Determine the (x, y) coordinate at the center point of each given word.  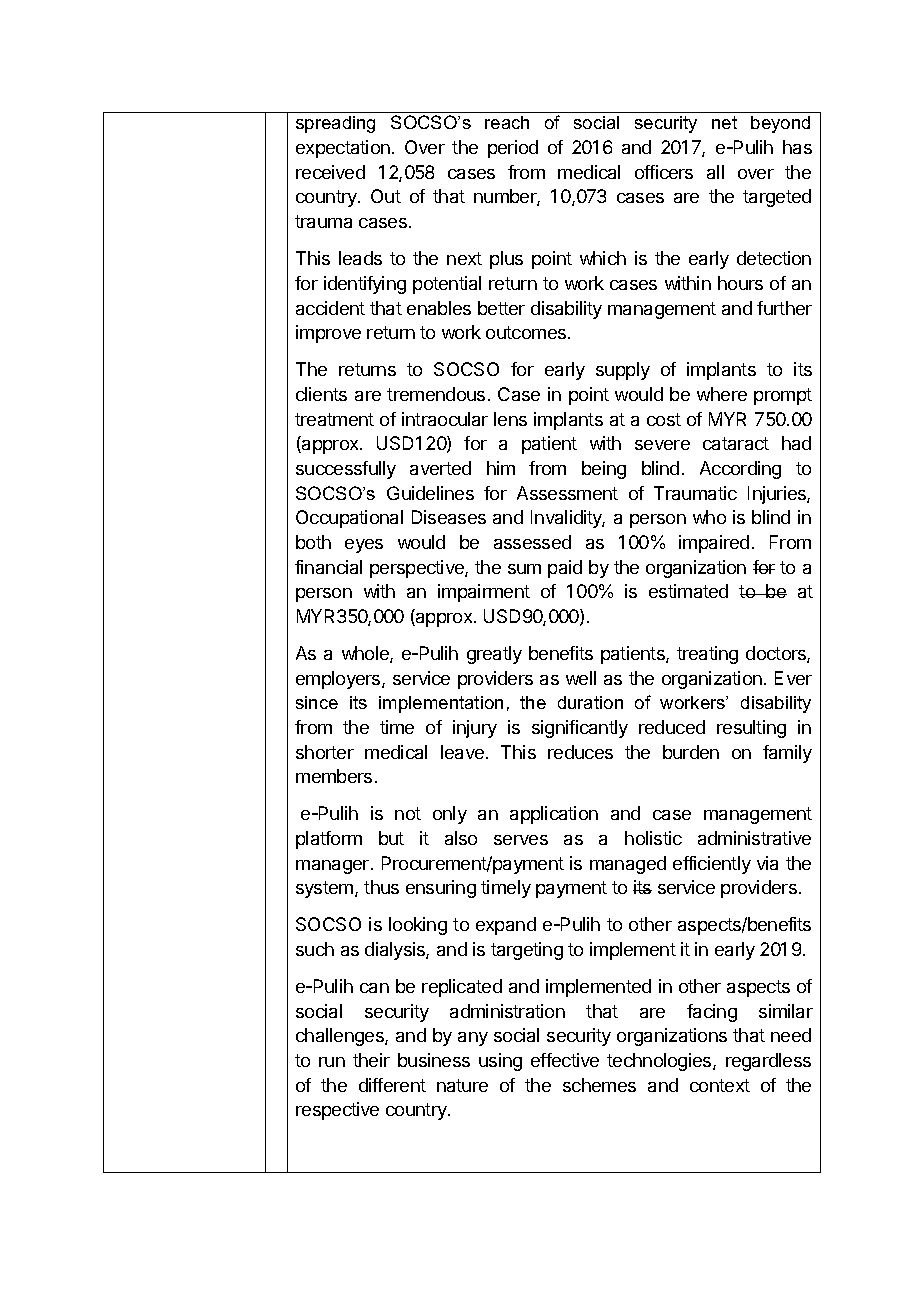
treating (707, 655)
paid (565, 569)
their (371, 1060)
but (391, 838)
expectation (343, 149)
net (724, 122)
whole (366, 654)
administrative (754, 838)
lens (510, 419)
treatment (334, 419)
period (513, 149)
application (554, 815)
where (722, 394)
